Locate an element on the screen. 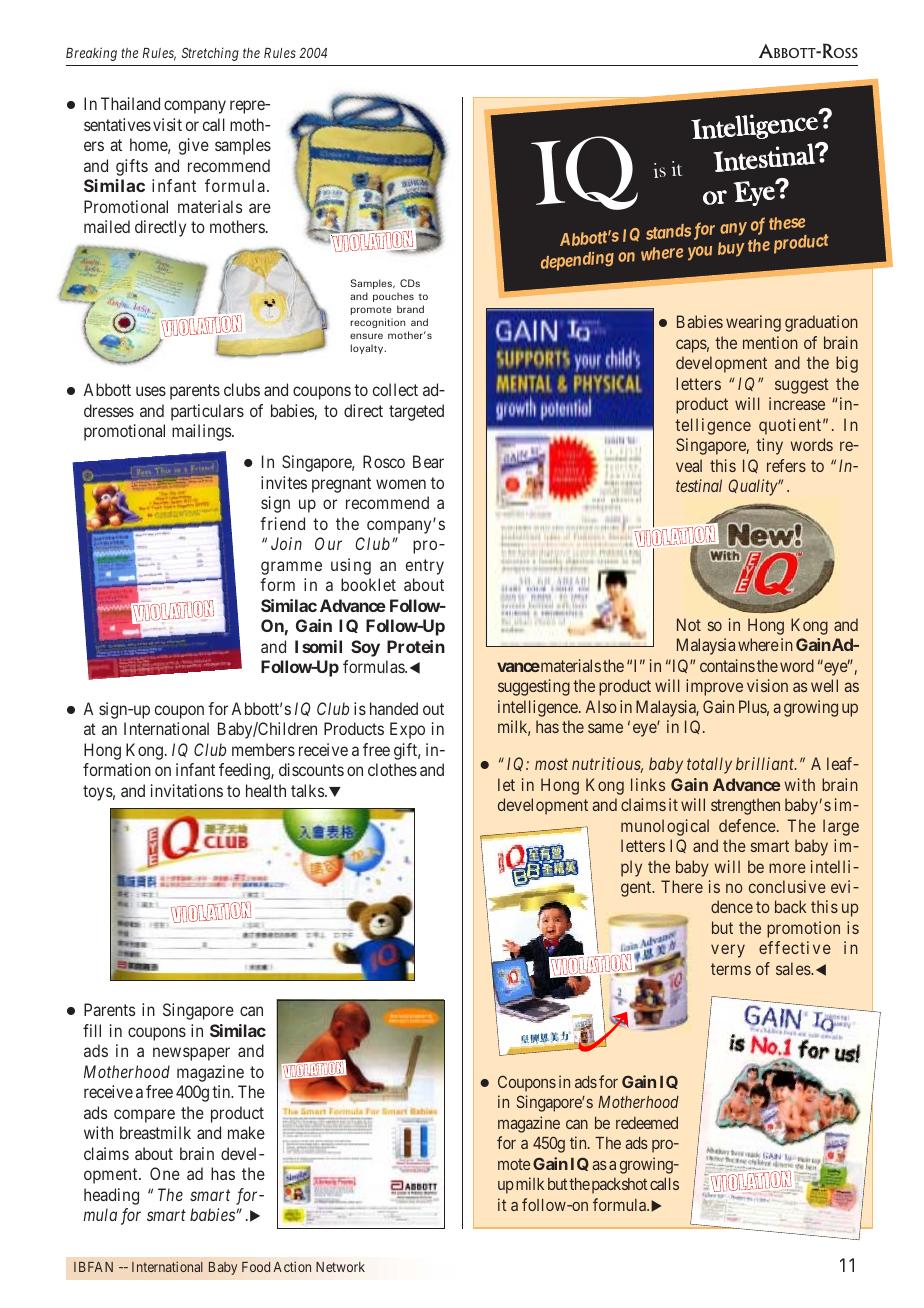 This screenshot has width=924, height=1308. heading is located at coordinates (111, 1196).
